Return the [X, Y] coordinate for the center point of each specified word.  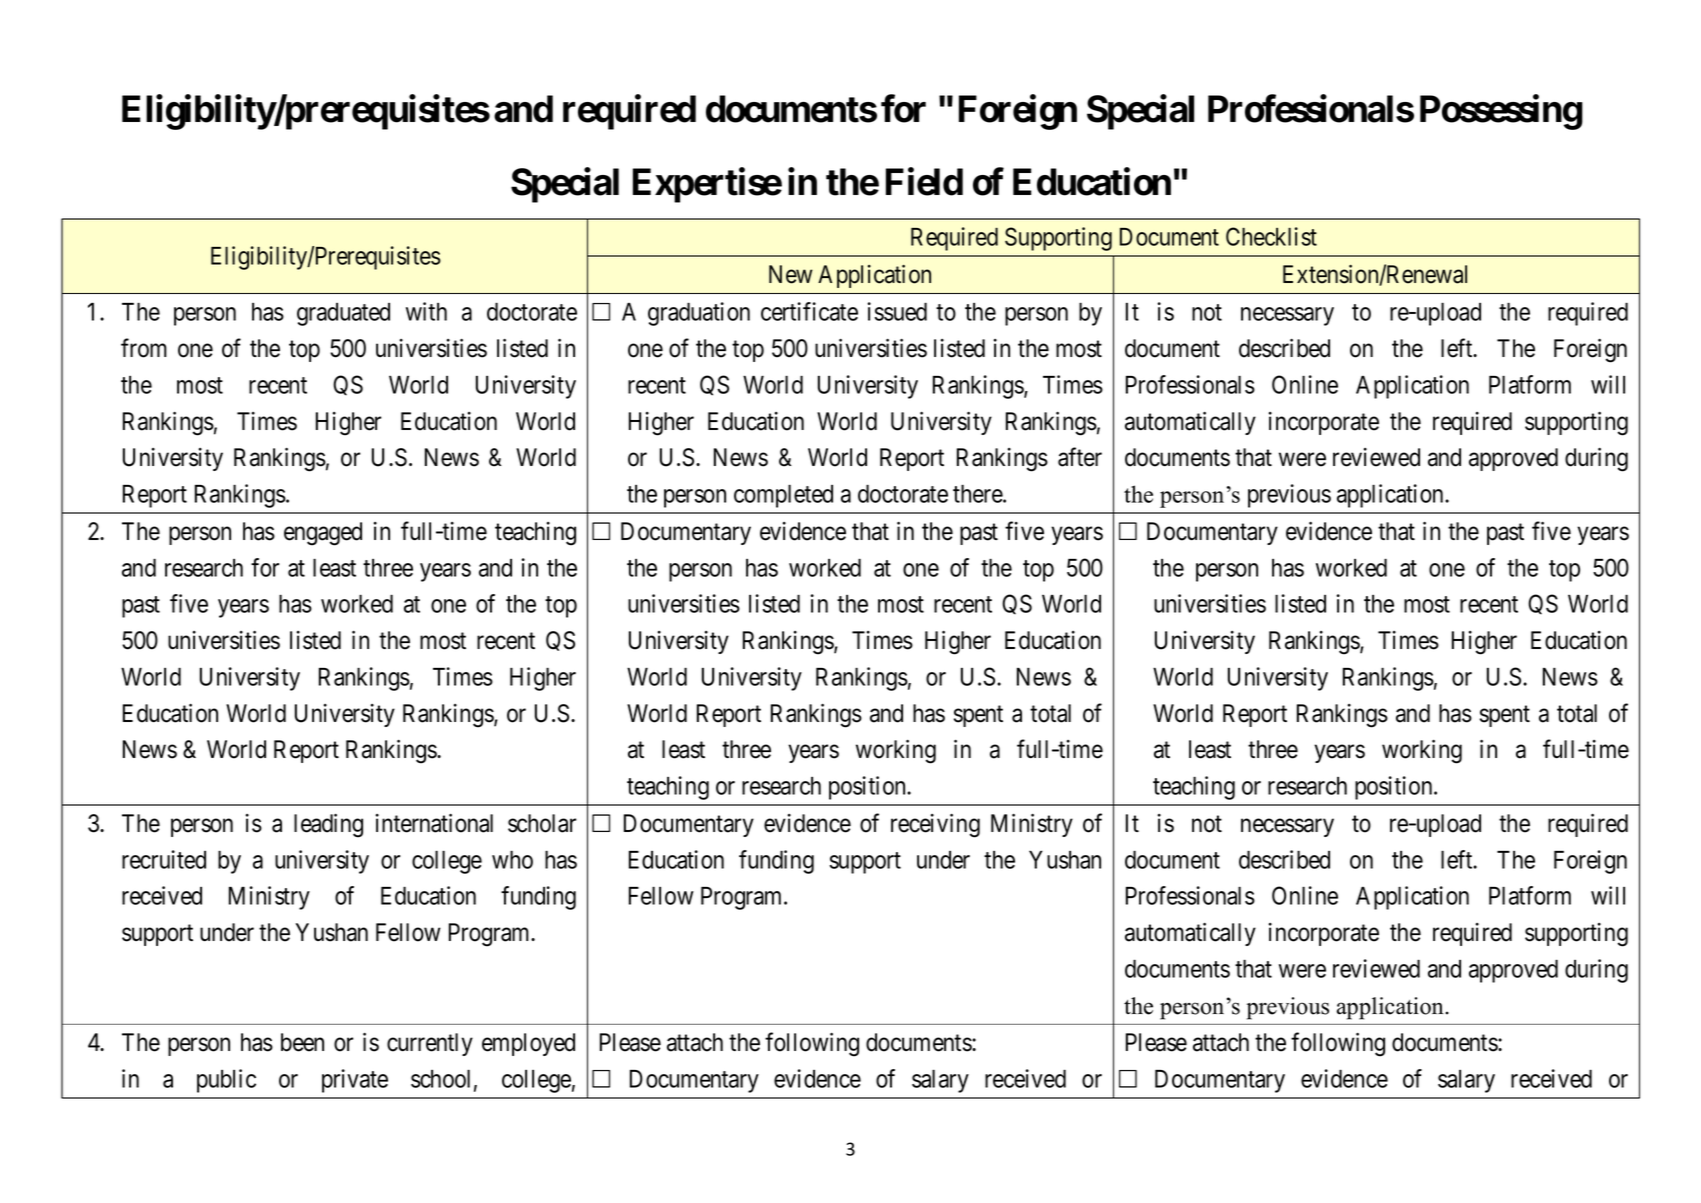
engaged [323, 534]
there [978, 493]
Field [924, 182]
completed [783, 496]
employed [528, 1044]
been [302, 1042]
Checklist [1271, 236]
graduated [343, 314]
